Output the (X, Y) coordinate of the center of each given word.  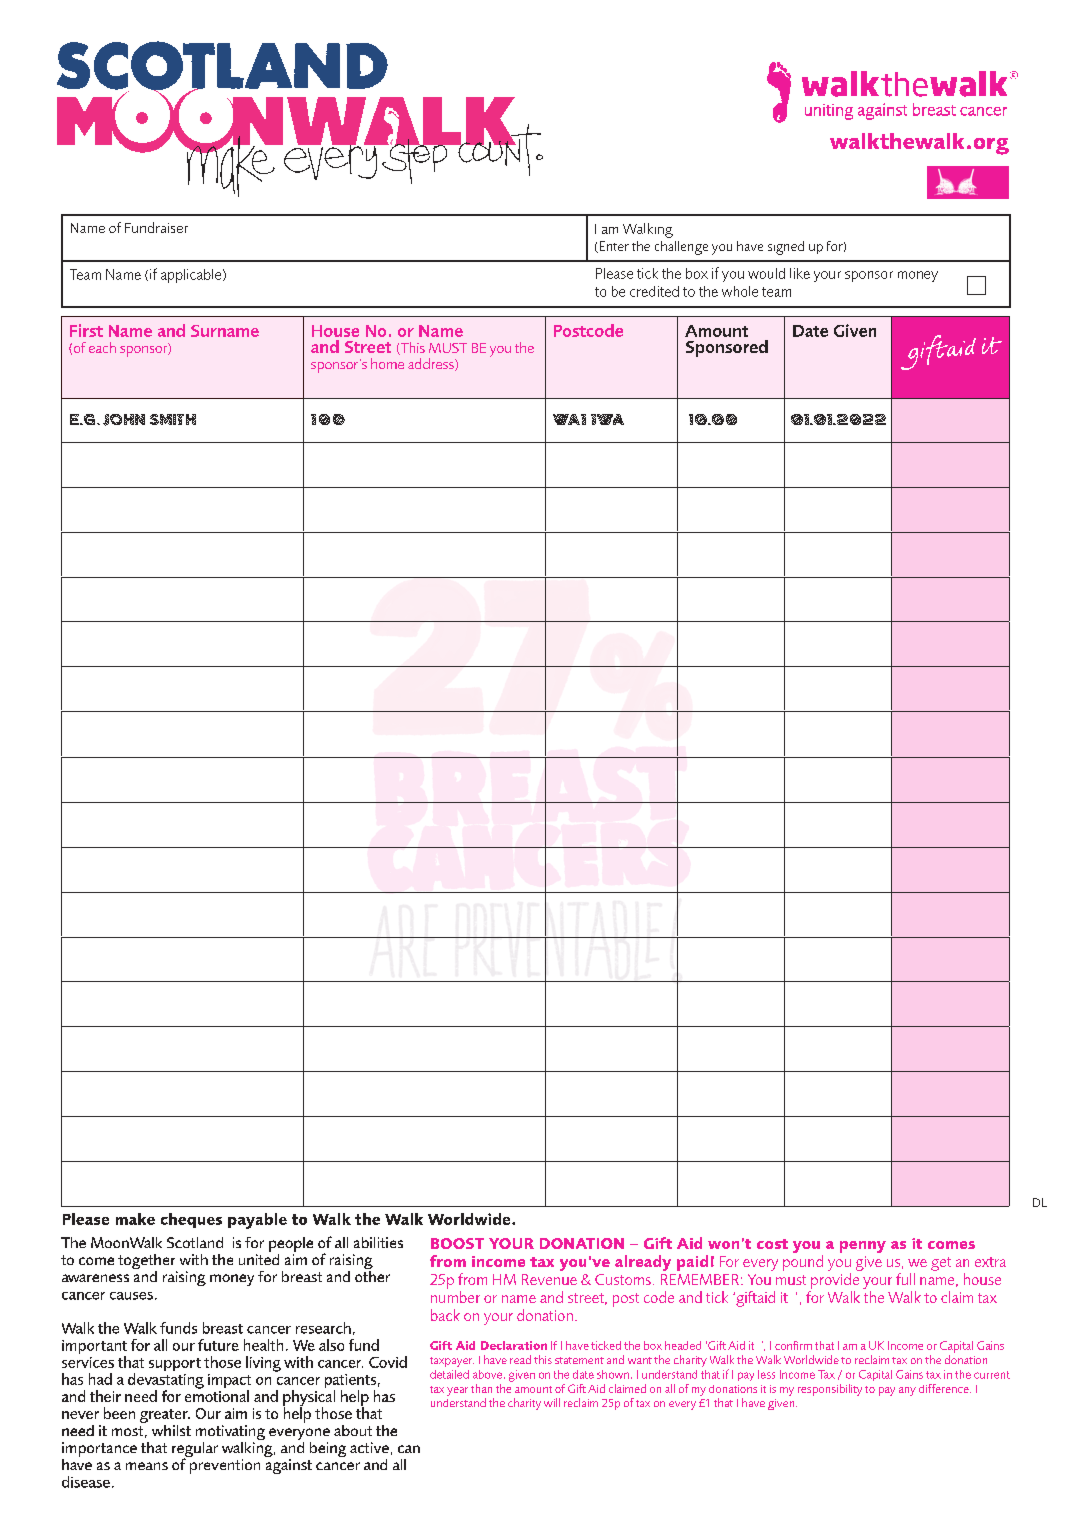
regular (195, 1451)
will (552, 1402)
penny (863, 1247)
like (800, 273)
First (86, 330)
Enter (613, 247)
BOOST (457, 1243)
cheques (191, 1220)
